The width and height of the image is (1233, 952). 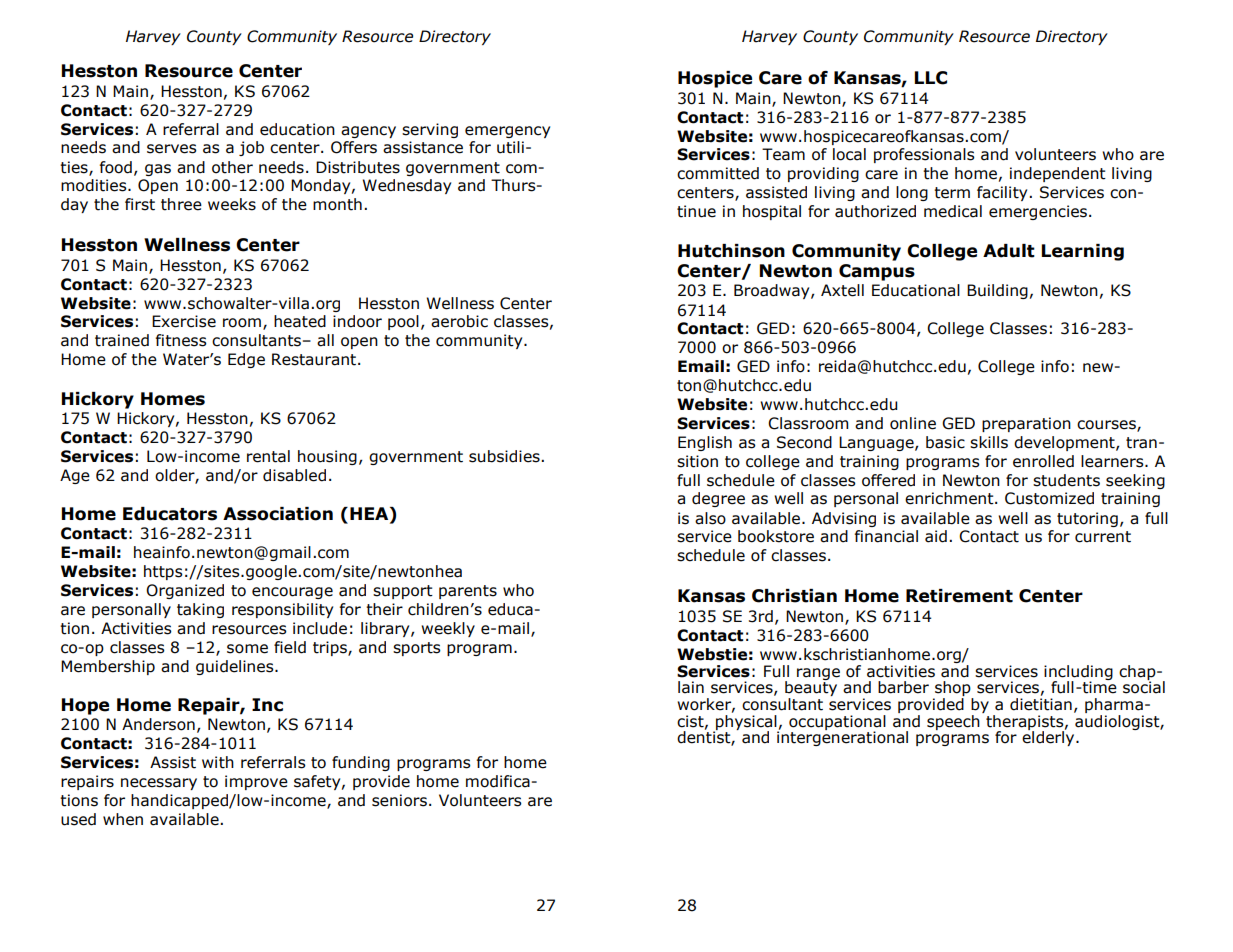 What do you see at coordinates (448, 629) in the image?
I see `weekly` at bounding box center [448, 629].
